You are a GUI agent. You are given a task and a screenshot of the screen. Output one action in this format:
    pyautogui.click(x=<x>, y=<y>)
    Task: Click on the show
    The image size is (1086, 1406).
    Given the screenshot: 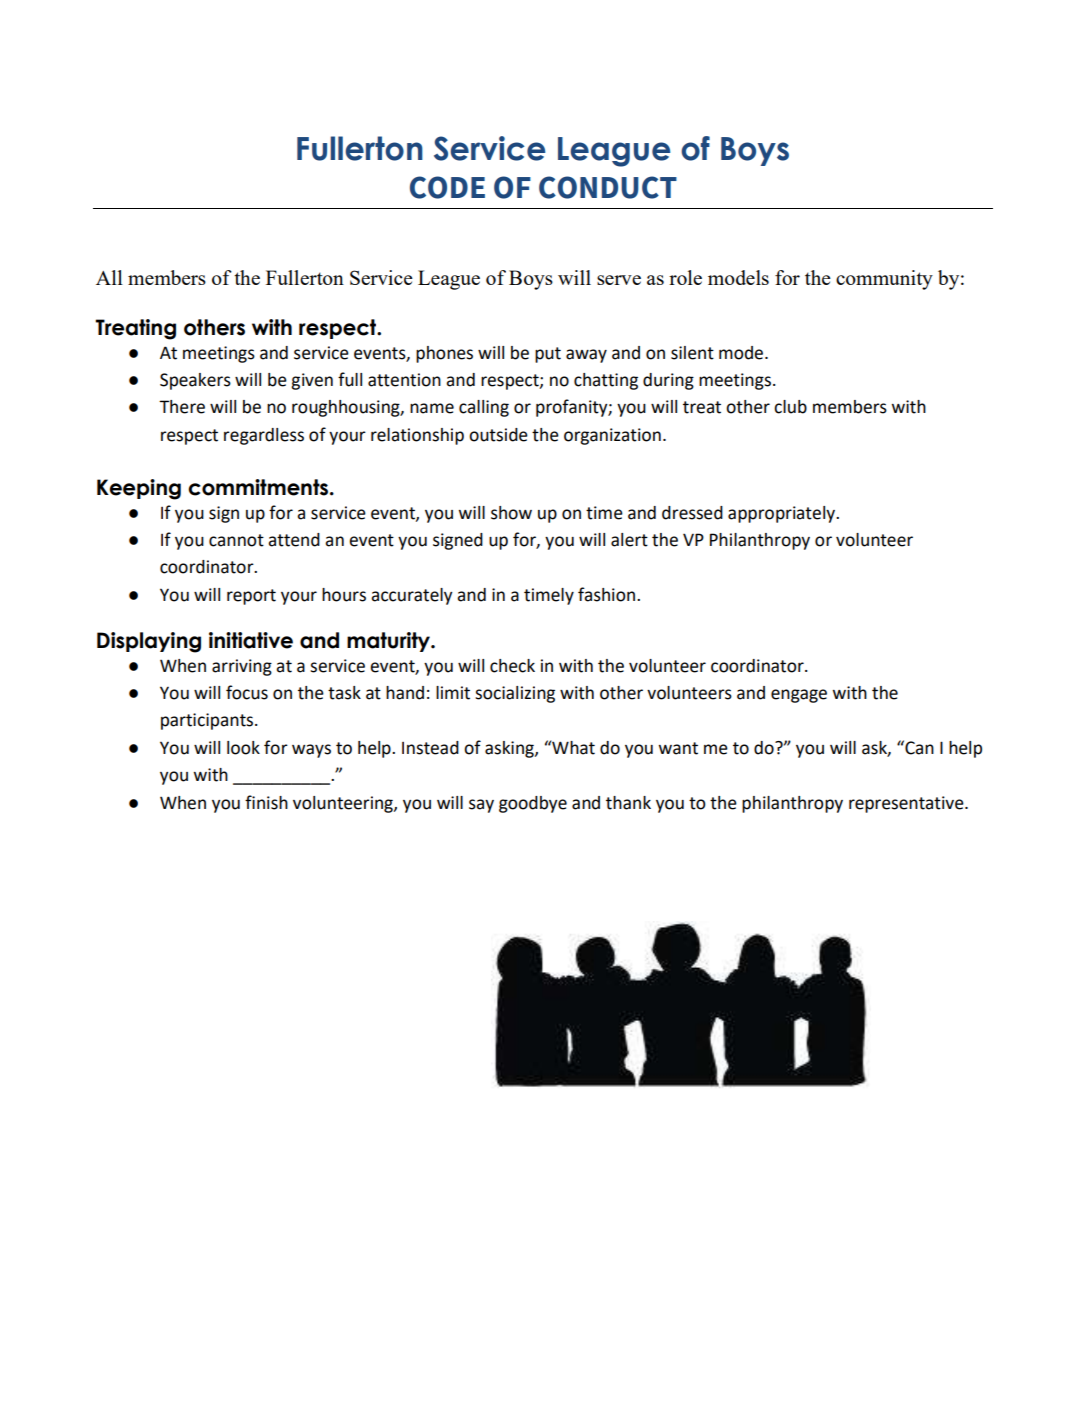 What is the action you would take?
    pyautogui.click(x=511, y=513)
